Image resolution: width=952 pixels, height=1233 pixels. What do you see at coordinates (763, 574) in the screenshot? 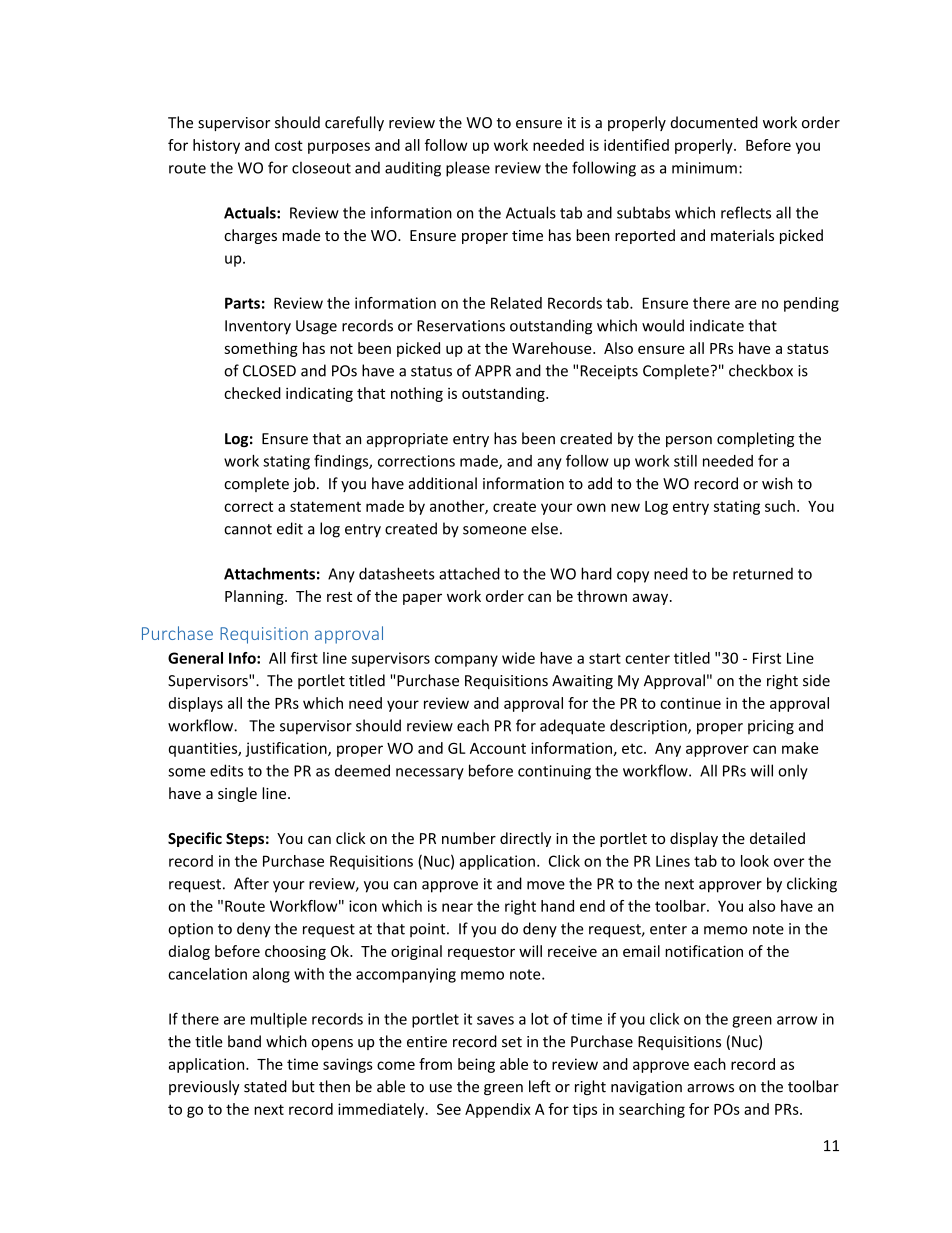
I see `returned` at bounding box center [763, 574].
